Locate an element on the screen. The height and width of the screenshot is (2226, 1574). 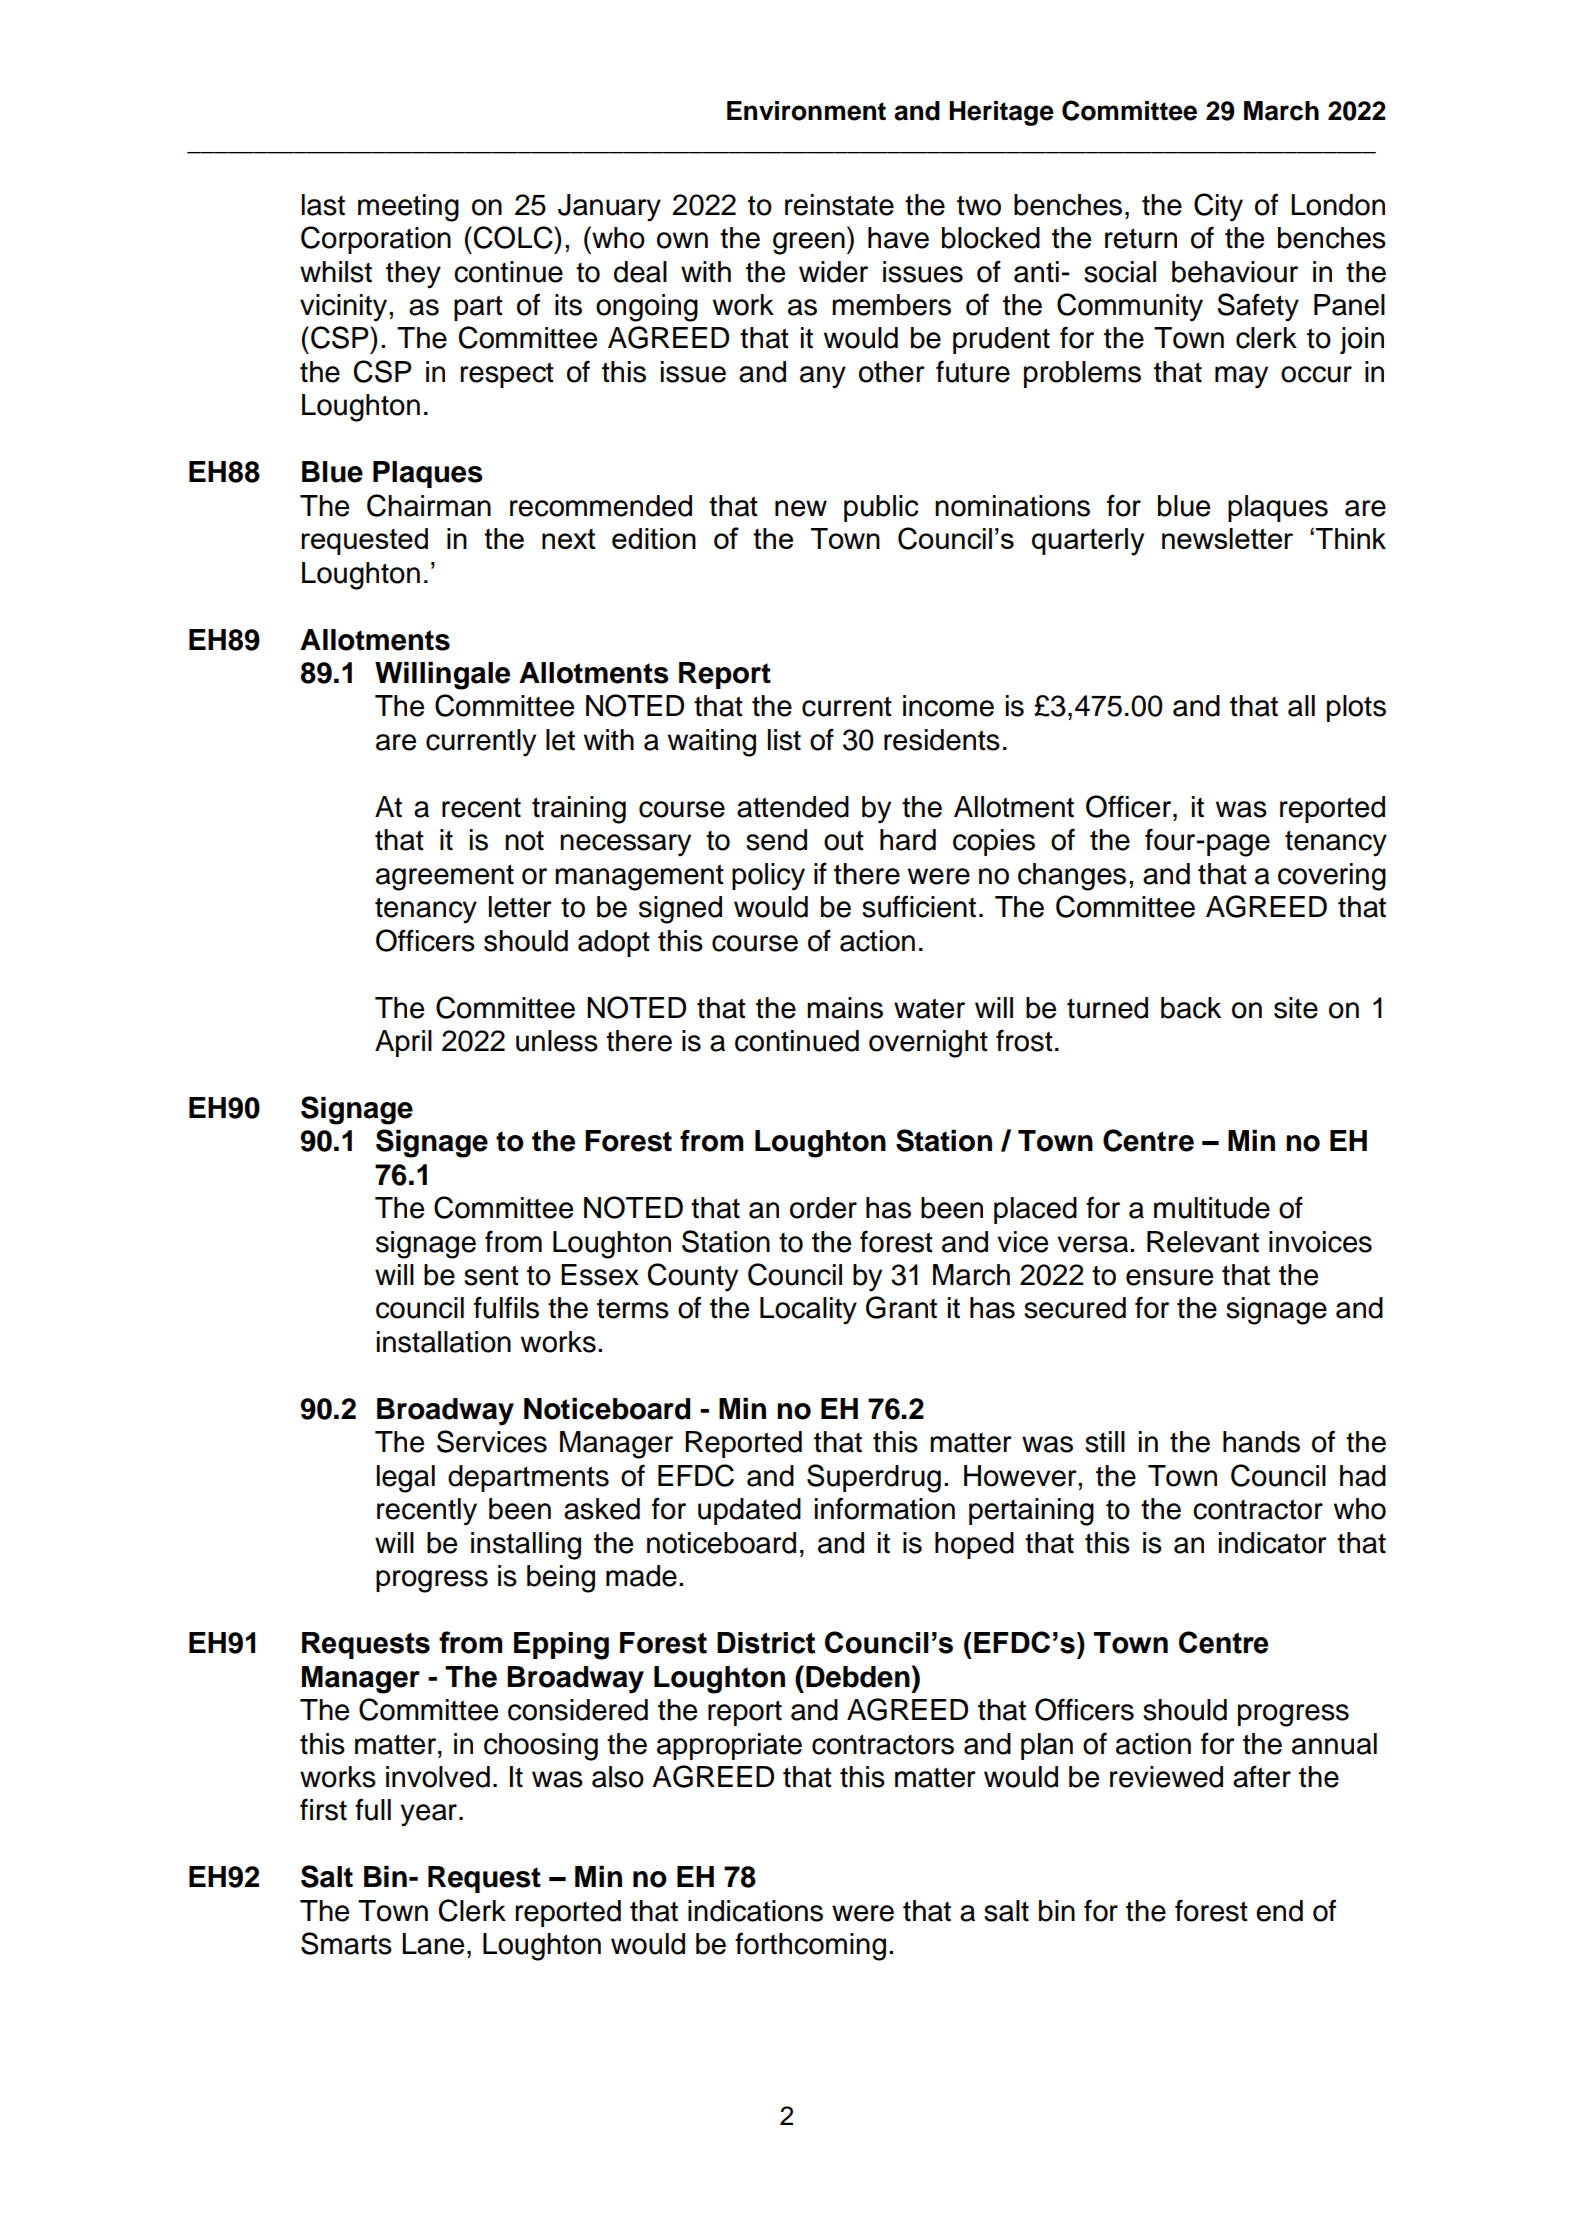
meeting is located at coordinates (408, 208).
